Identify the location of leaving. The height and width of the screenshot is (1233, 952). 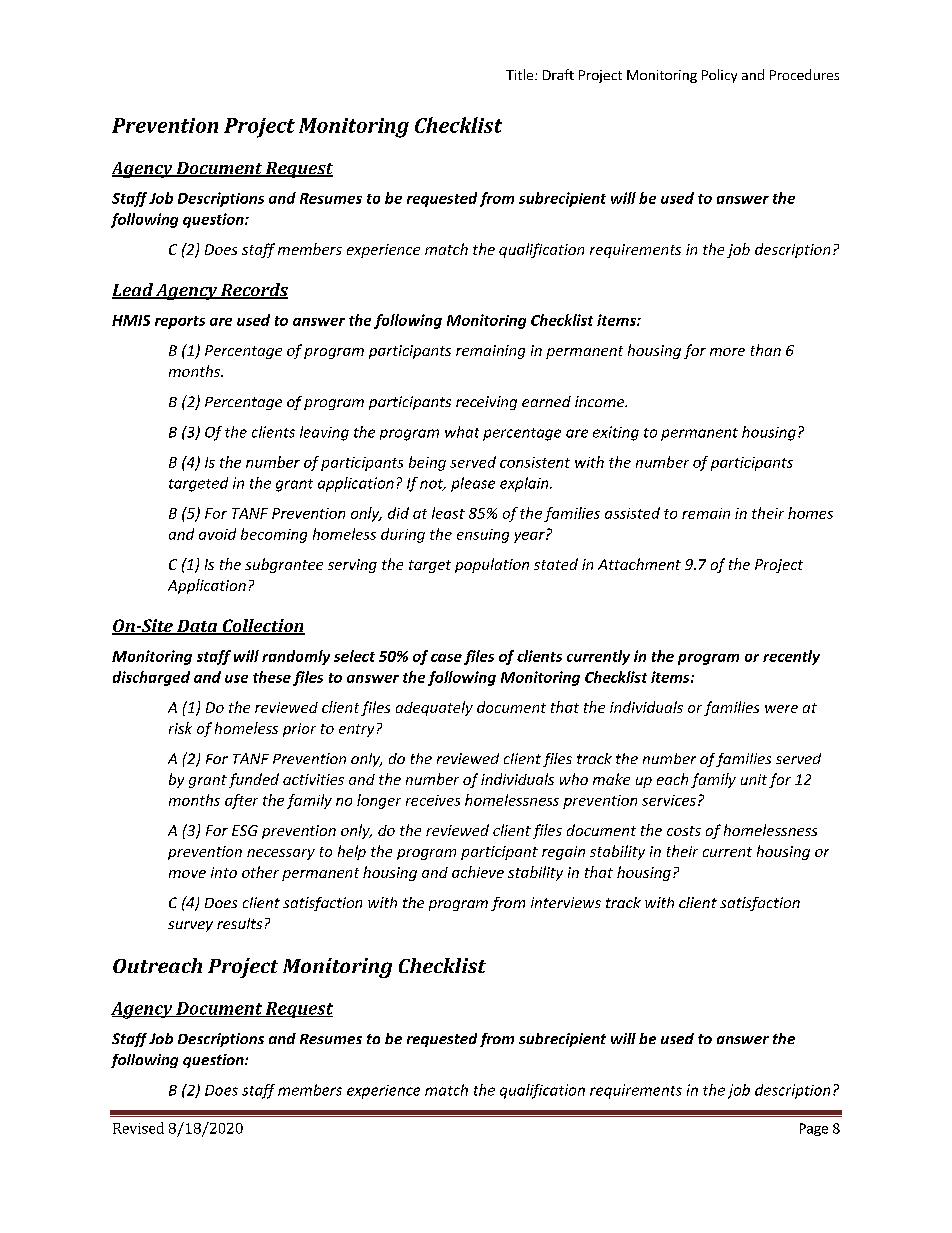
(324, 433).
